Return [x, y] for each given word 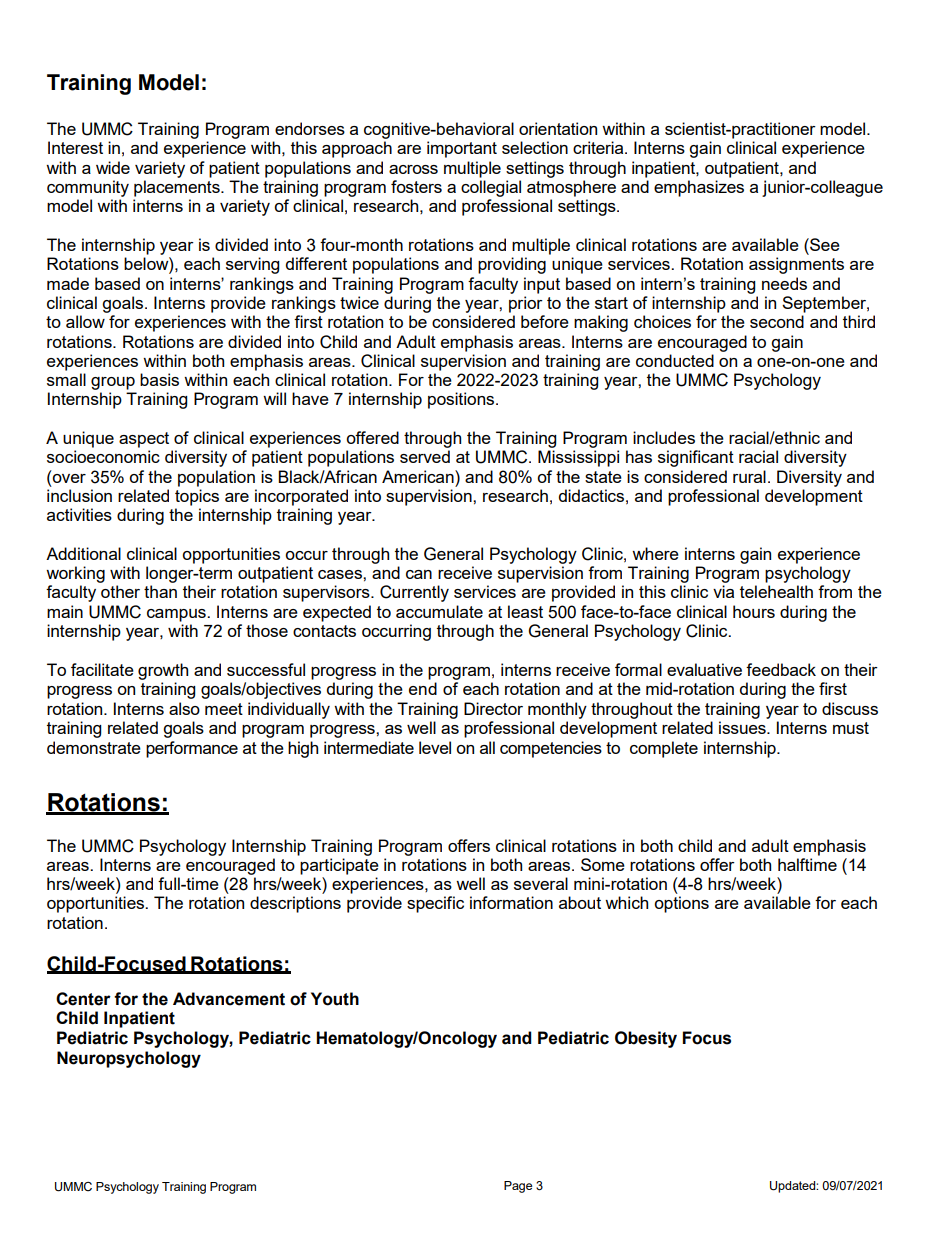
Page [518, 1187]
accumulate [439, 611]
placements [178, 188]
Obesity [646, 1039]
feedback [781, 669]
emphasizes [699, 188]
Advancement [229, 999]
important [462, 149]
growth [163, 671]
